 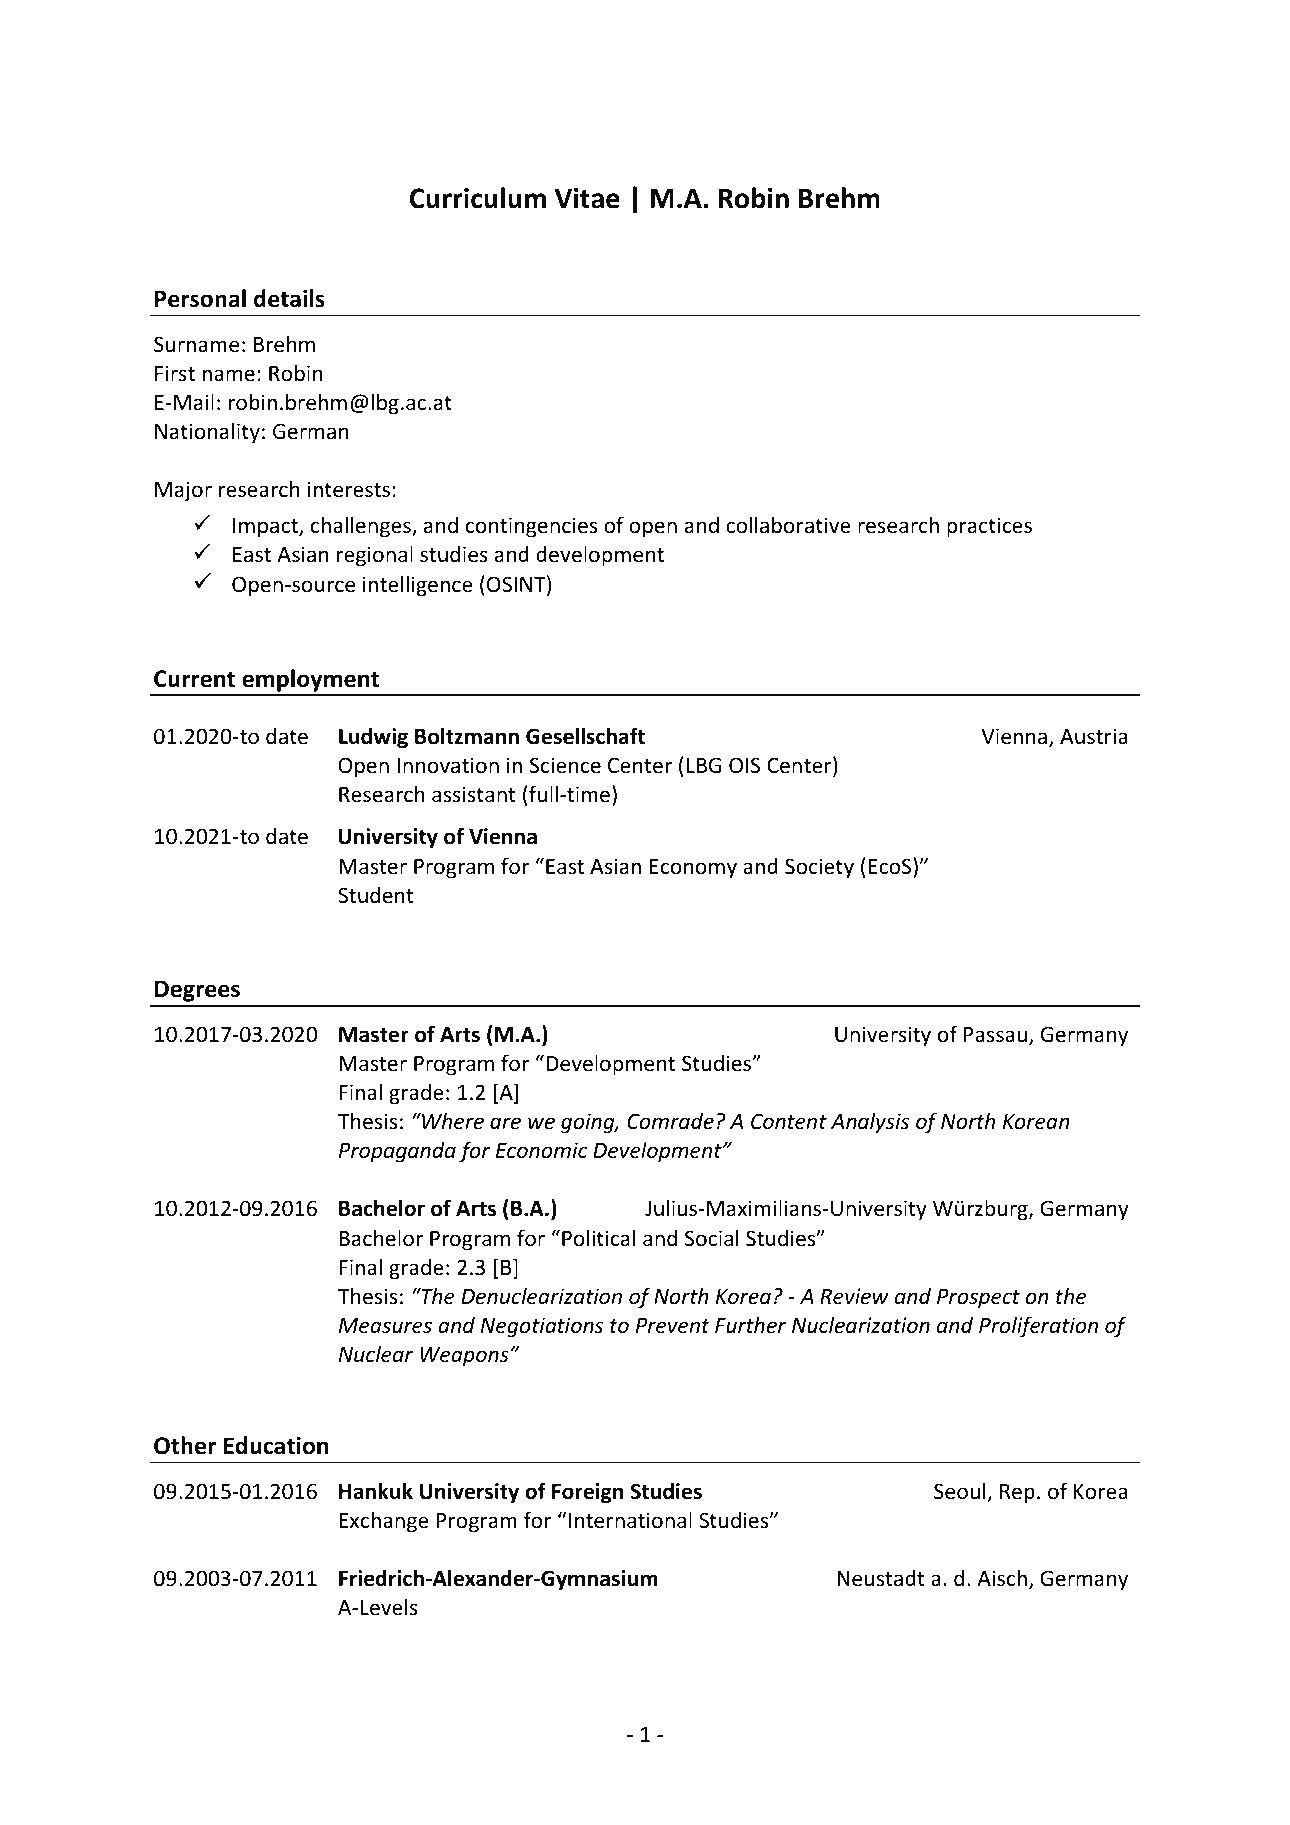 I want to click on Impact, so click(x=266, y=528).
